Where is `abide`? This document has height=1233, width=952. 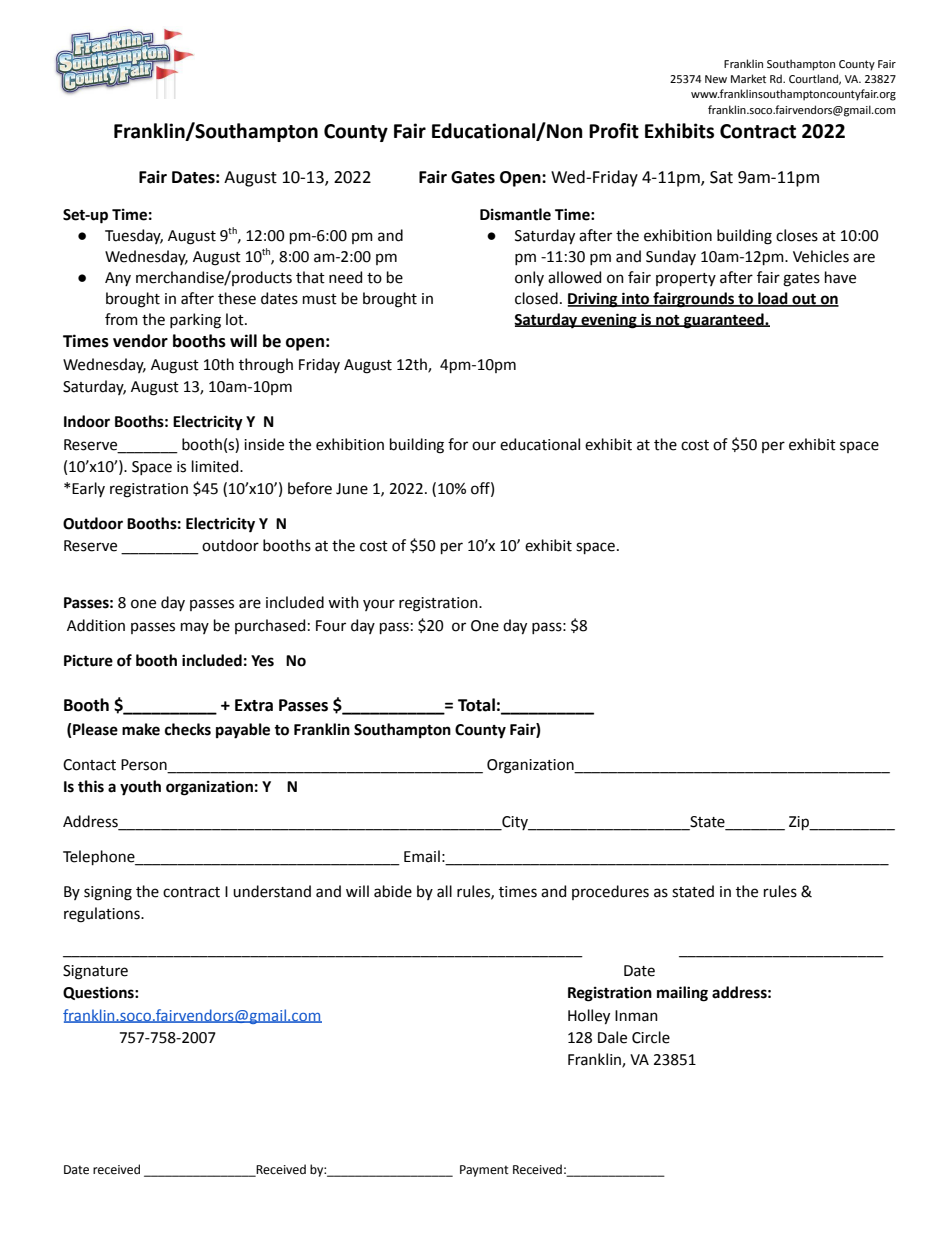
abide is located at coordinates (393, 891).
